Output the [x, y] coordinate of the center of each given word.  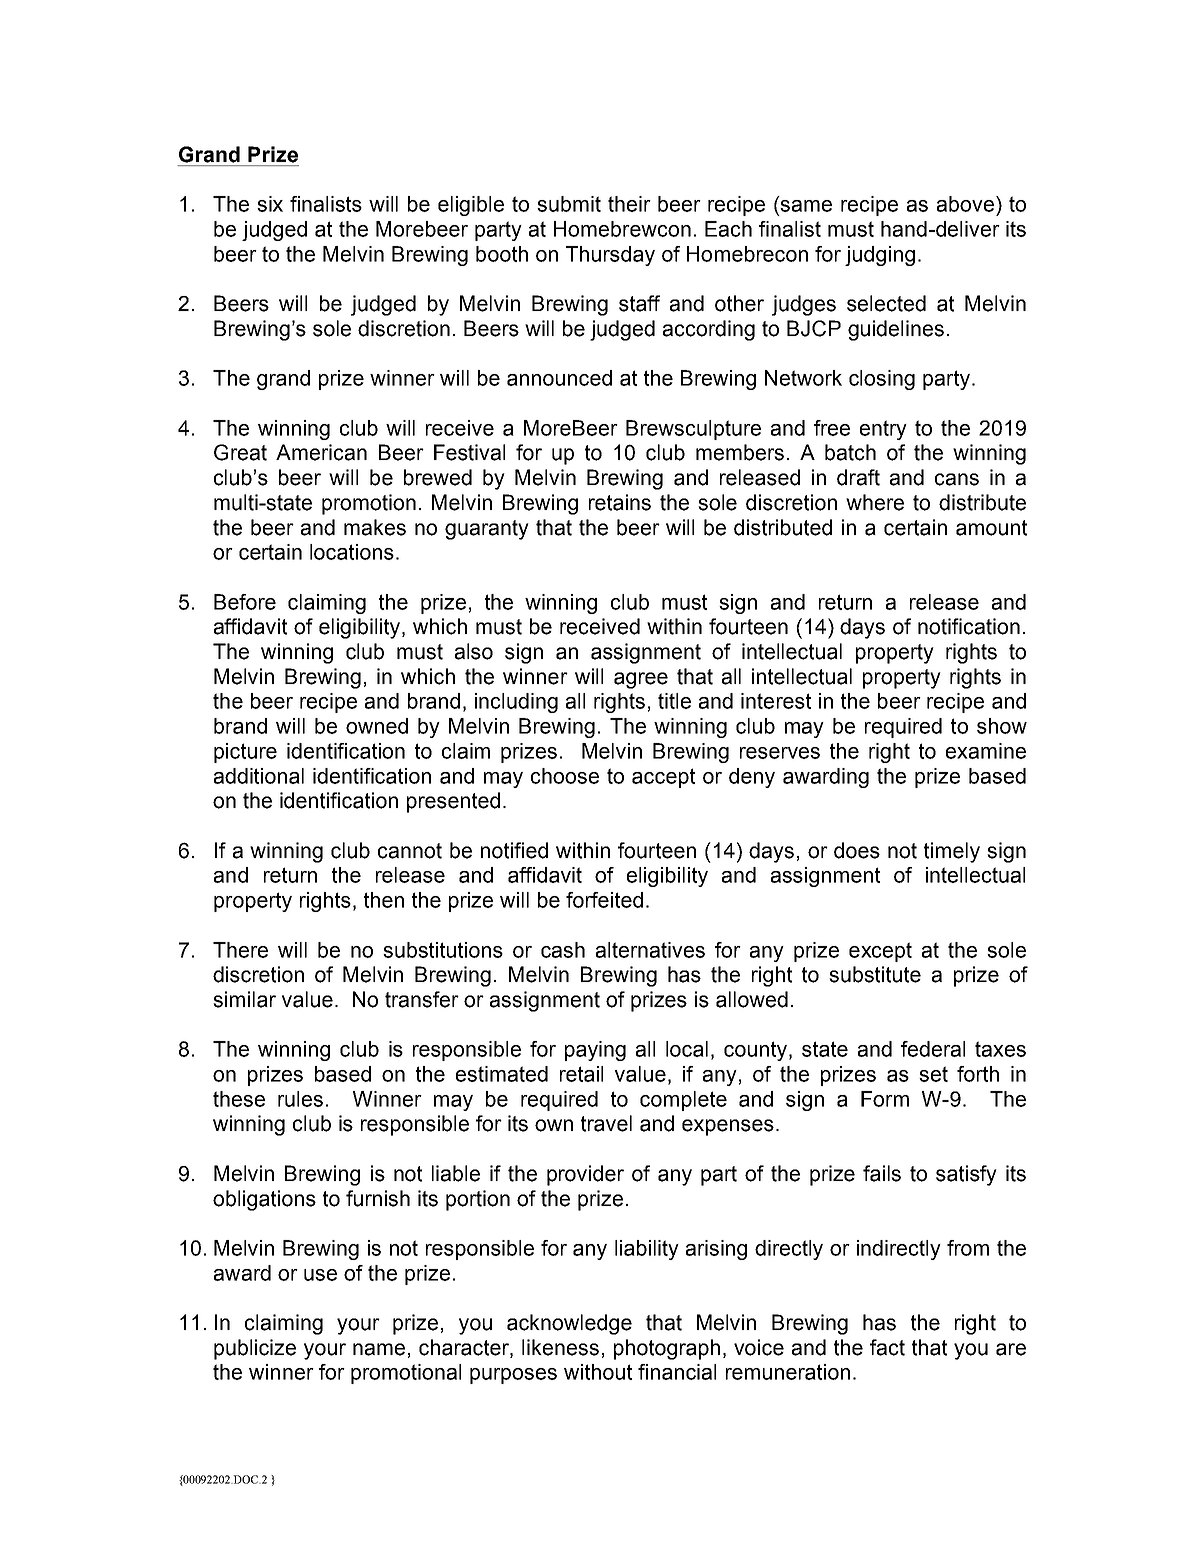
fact [887, 1347]
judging [880, 256]
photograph [667, 1349]
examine [986, 751]
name [379, 1349]
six [270, 204]
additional [259, 776]
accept [663, 778]
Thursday [610, 256]
